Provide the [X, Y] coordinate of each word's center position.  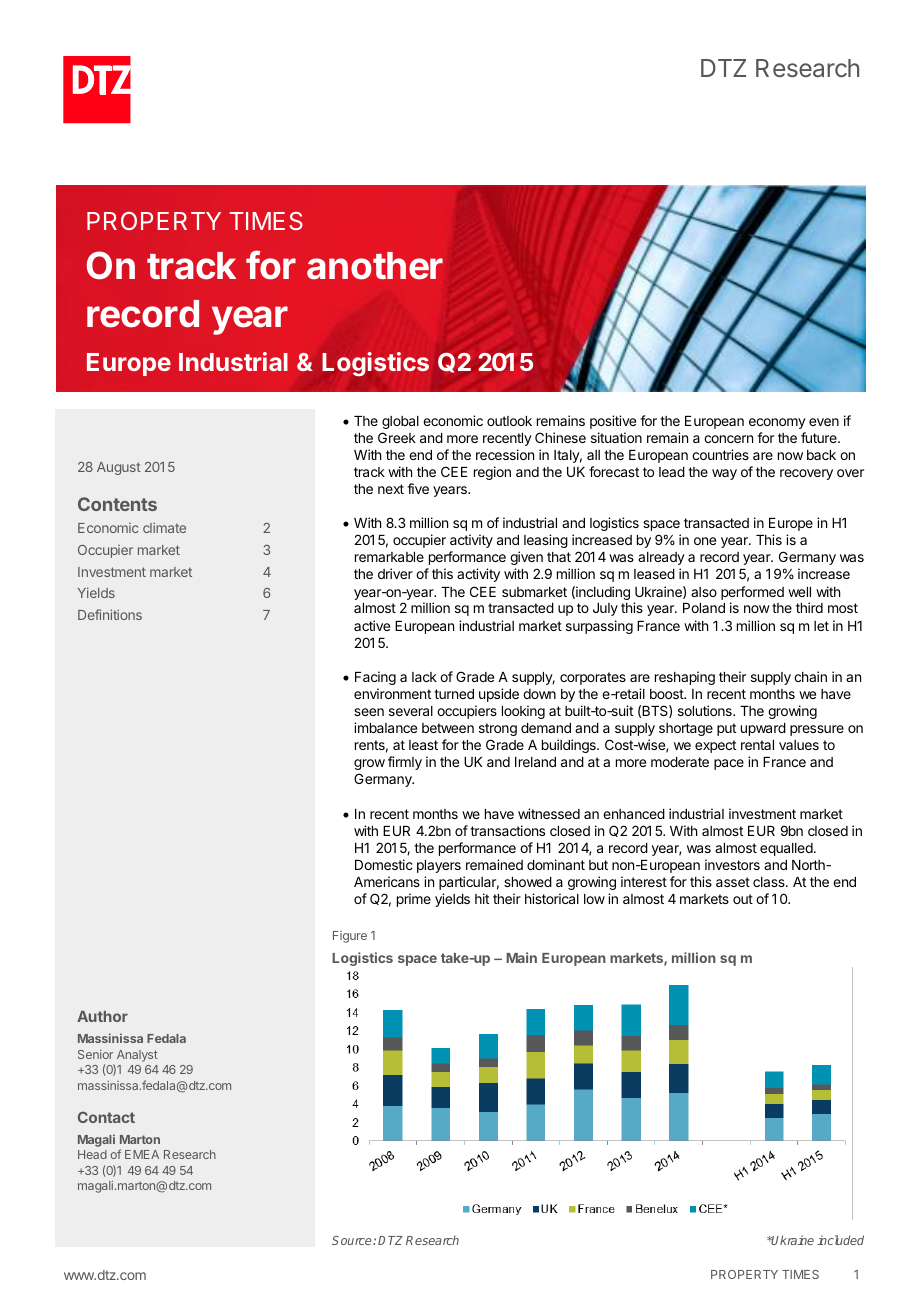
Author [102, 1016]
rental [757, 745]
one [705, 541]
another [375, 266]
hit [482, 898]
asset [733, 882]
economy [777, 423]
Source [353, 1240]
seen [369, 712]
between [448, 728]
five [418, 488]
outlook [509, 421]
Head [92, 1154]
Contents [117, 504]
